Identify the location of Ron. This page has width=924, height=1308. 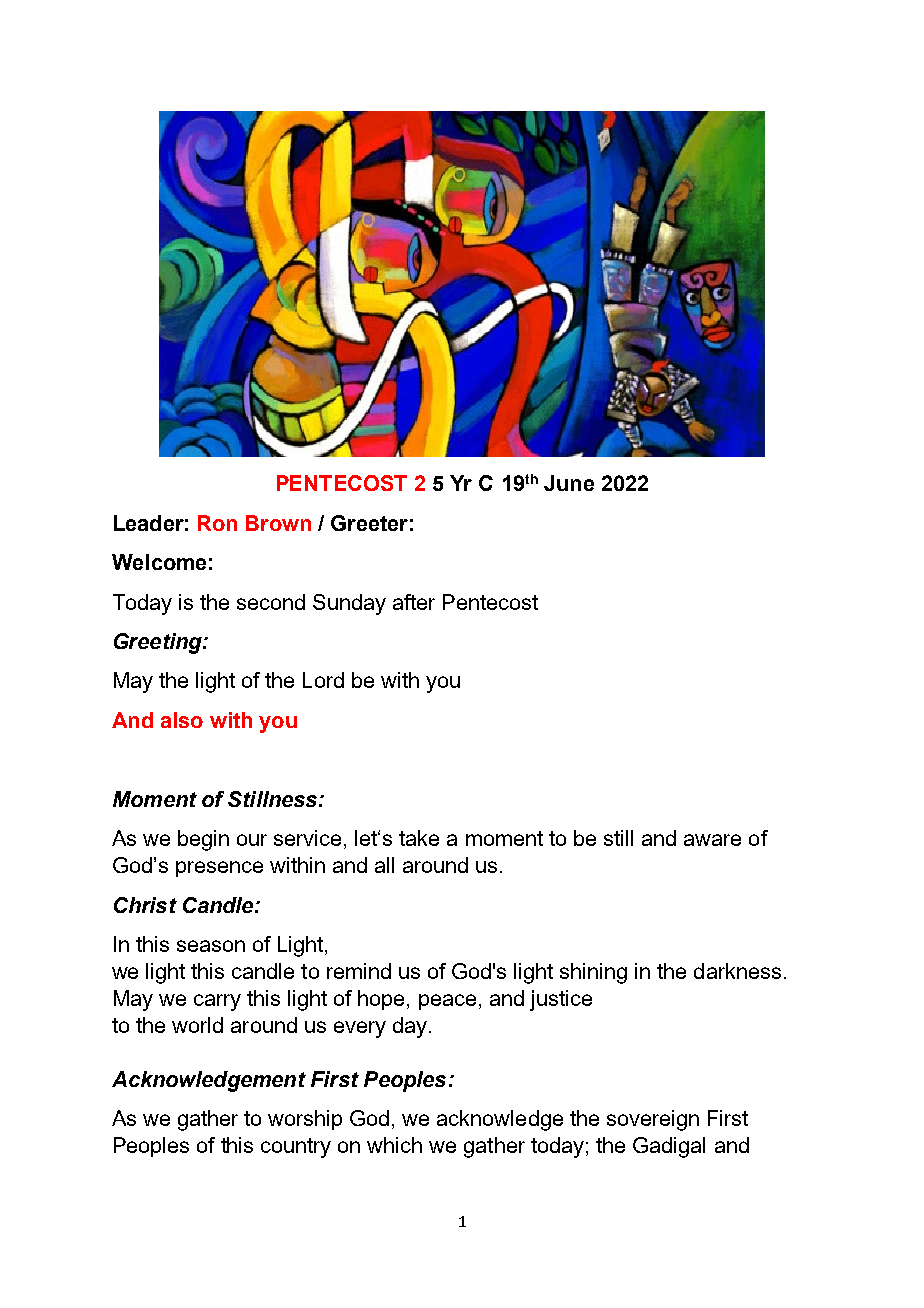
(217, 523).
